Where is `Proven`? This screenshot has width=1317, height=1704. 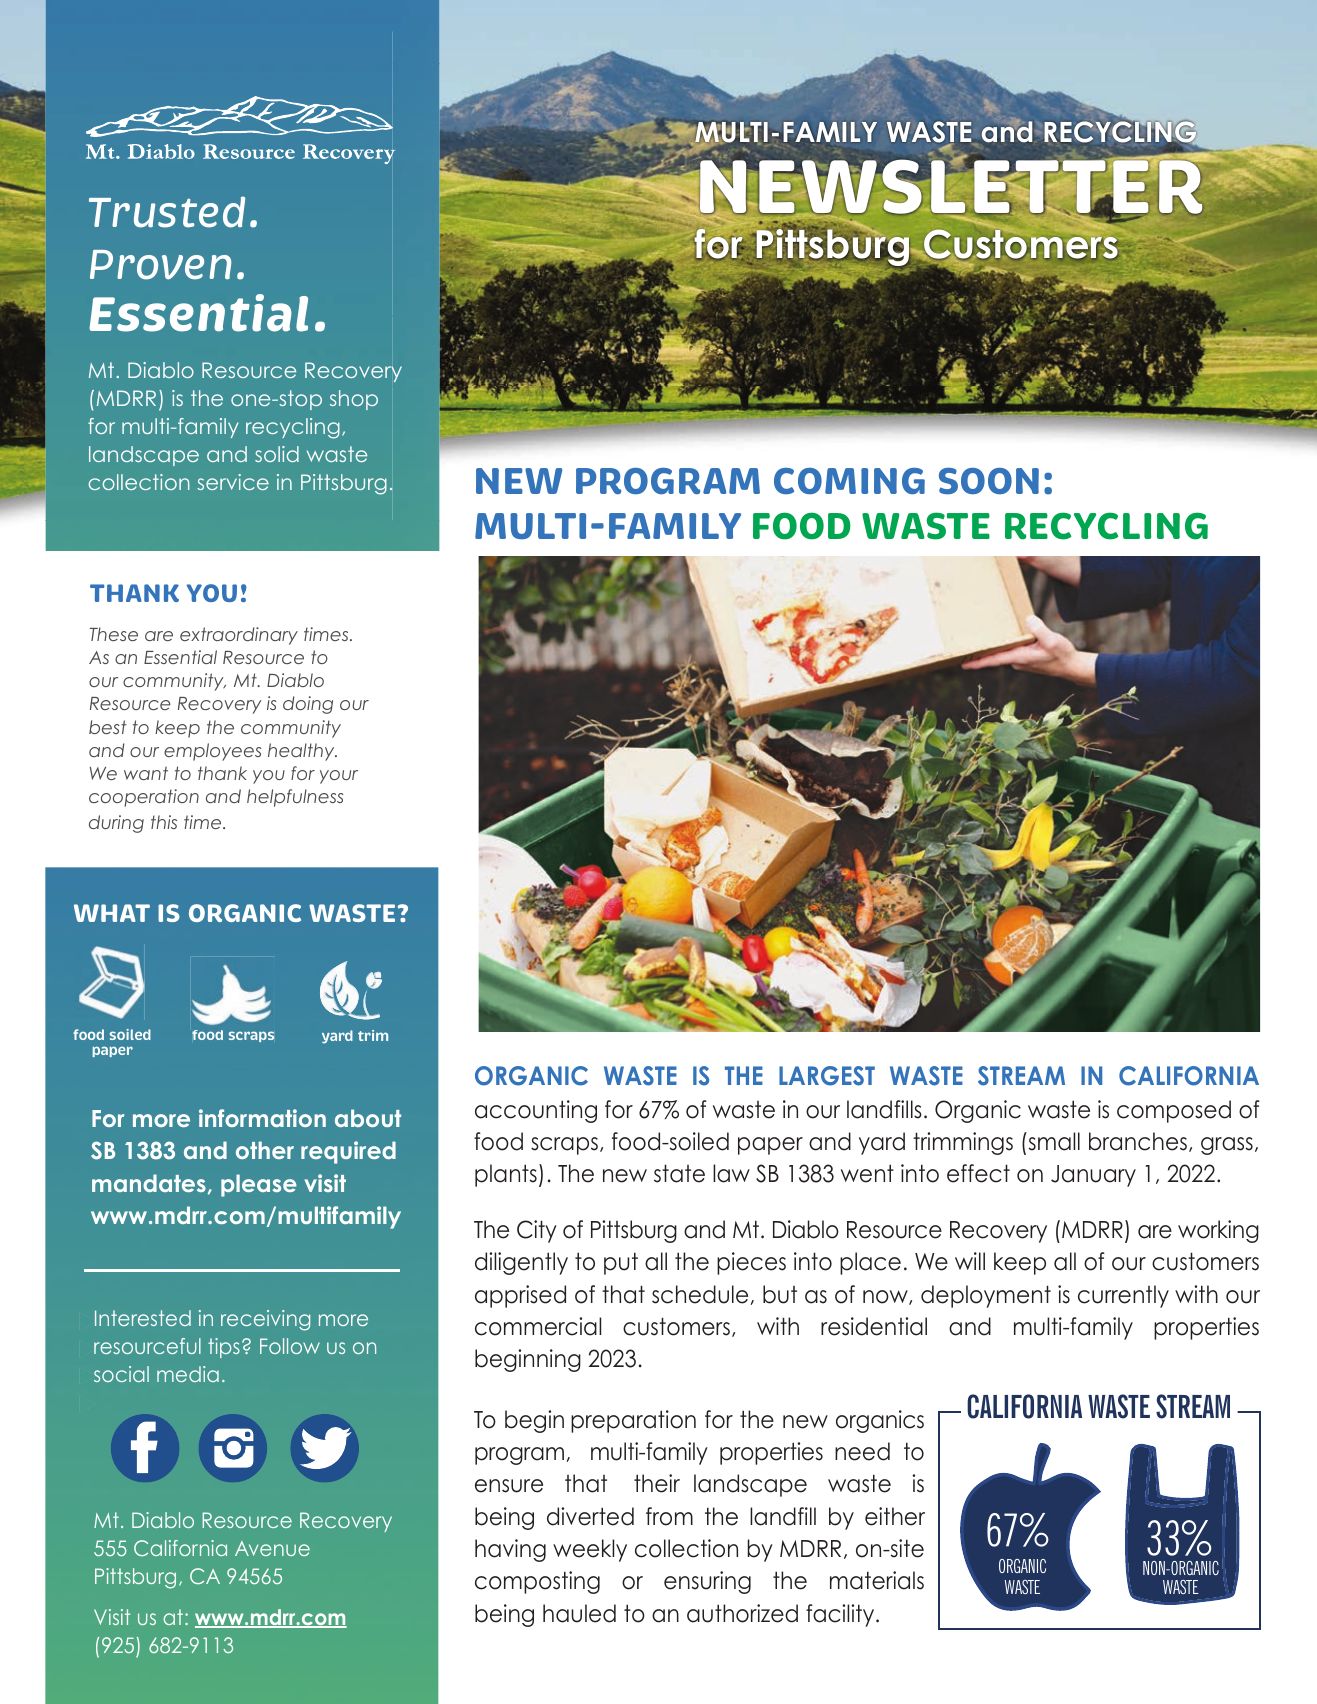 Proven is located at coordinates (160, 265).
